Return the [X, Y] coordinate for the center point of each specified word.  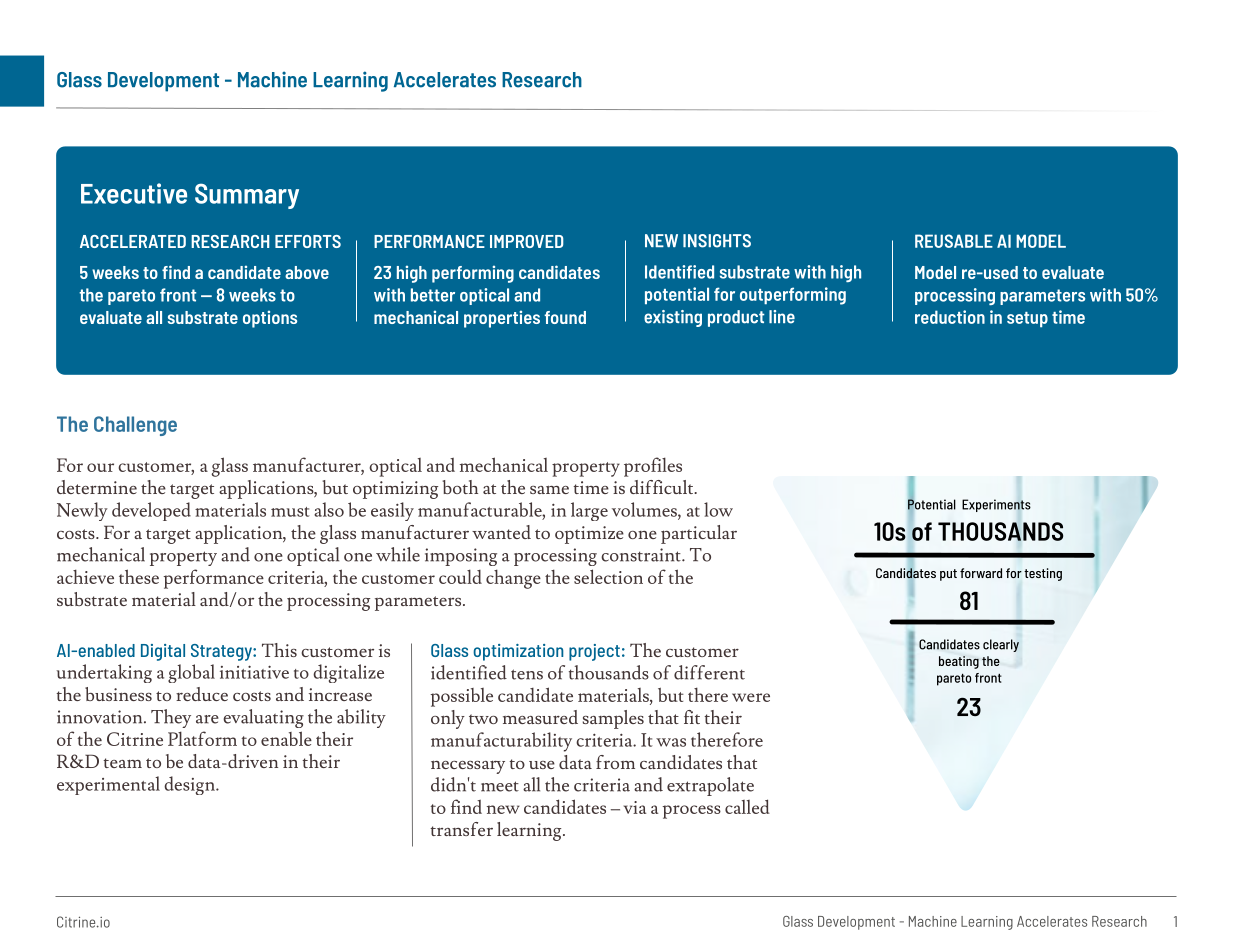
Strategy [222, 652]
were [751, 697]
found [565, 317]
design [190, 785]
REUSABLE [954, 241]
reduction [950, 317]
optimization [518, 652]
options [270, 319]
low [718, 509]
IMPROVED [527, 241]
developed [151, 511]
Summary [247, 196]
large [589, 511]
